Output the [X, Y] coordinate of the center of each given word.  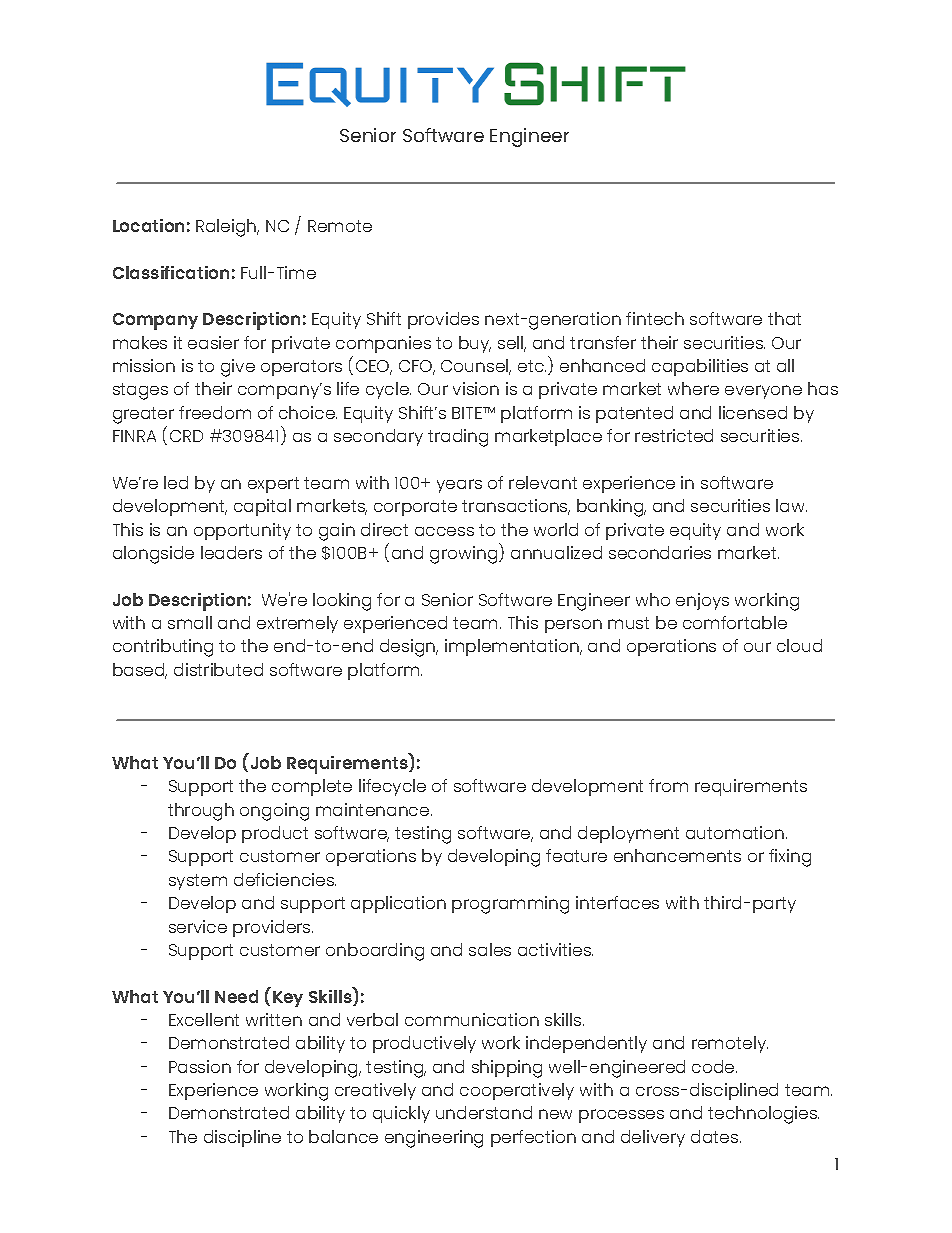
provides [443, 320]
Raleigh [227, 228]
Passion [200, 1066]
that [784, 318]
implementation [513, 647]
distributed [218, 669]
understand [484, 1112]
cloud [799, 645]
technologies [763, 1115]
